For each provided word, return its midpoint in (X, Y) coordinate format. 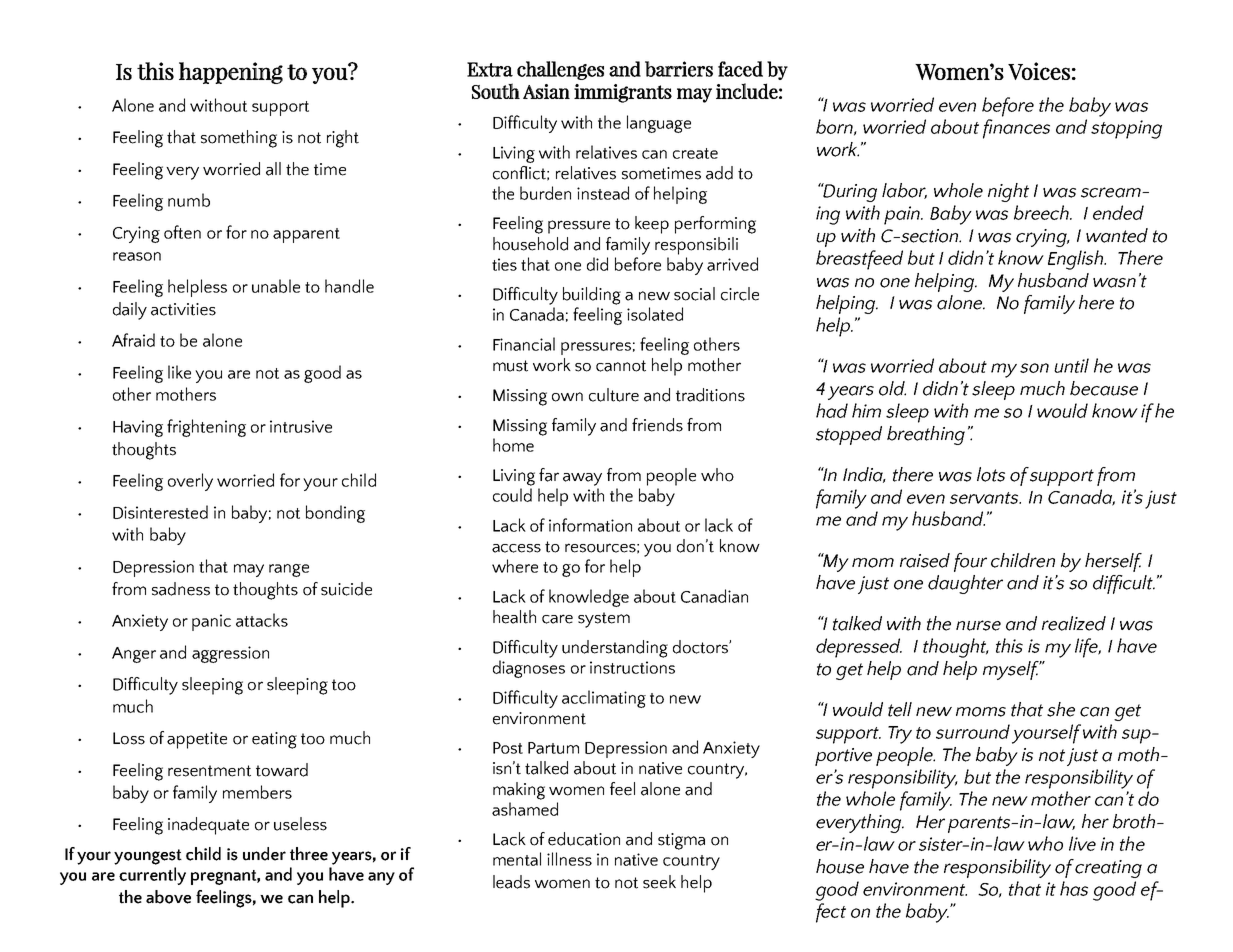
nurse (978, 625)
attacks (262, 620)
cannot (621, 366)
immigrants (623, 93)
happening (231, 73)
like (179, 372)
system (604, 620)
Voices (1039, 71)
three (309, 854)
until (1071, 365)
